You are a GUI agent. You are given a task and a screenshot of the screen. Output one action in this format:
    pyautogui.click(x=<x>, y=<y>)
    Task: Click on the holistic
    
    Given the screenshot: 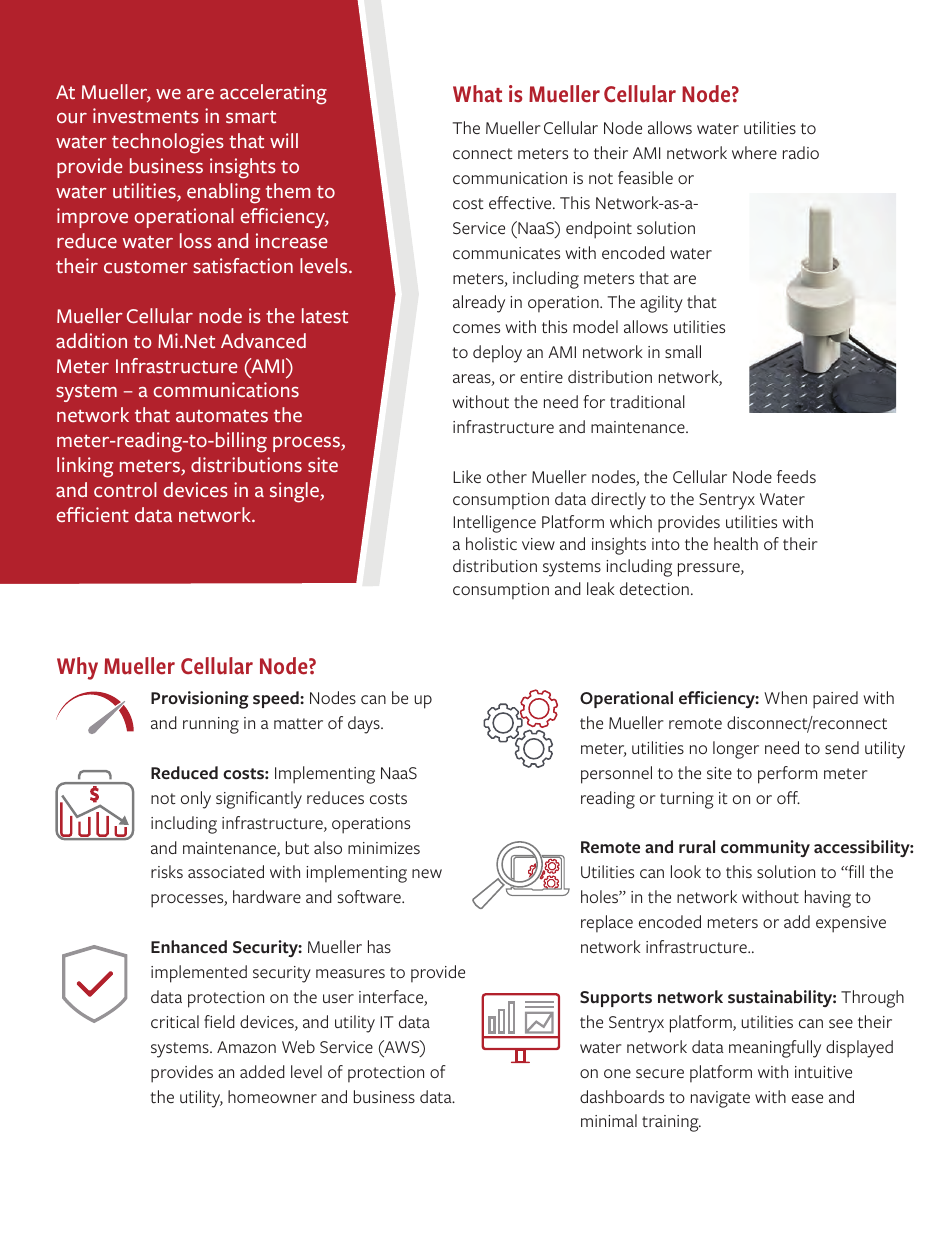 What is the action you would take?
    pyautogui.click(x=491, y=544)
